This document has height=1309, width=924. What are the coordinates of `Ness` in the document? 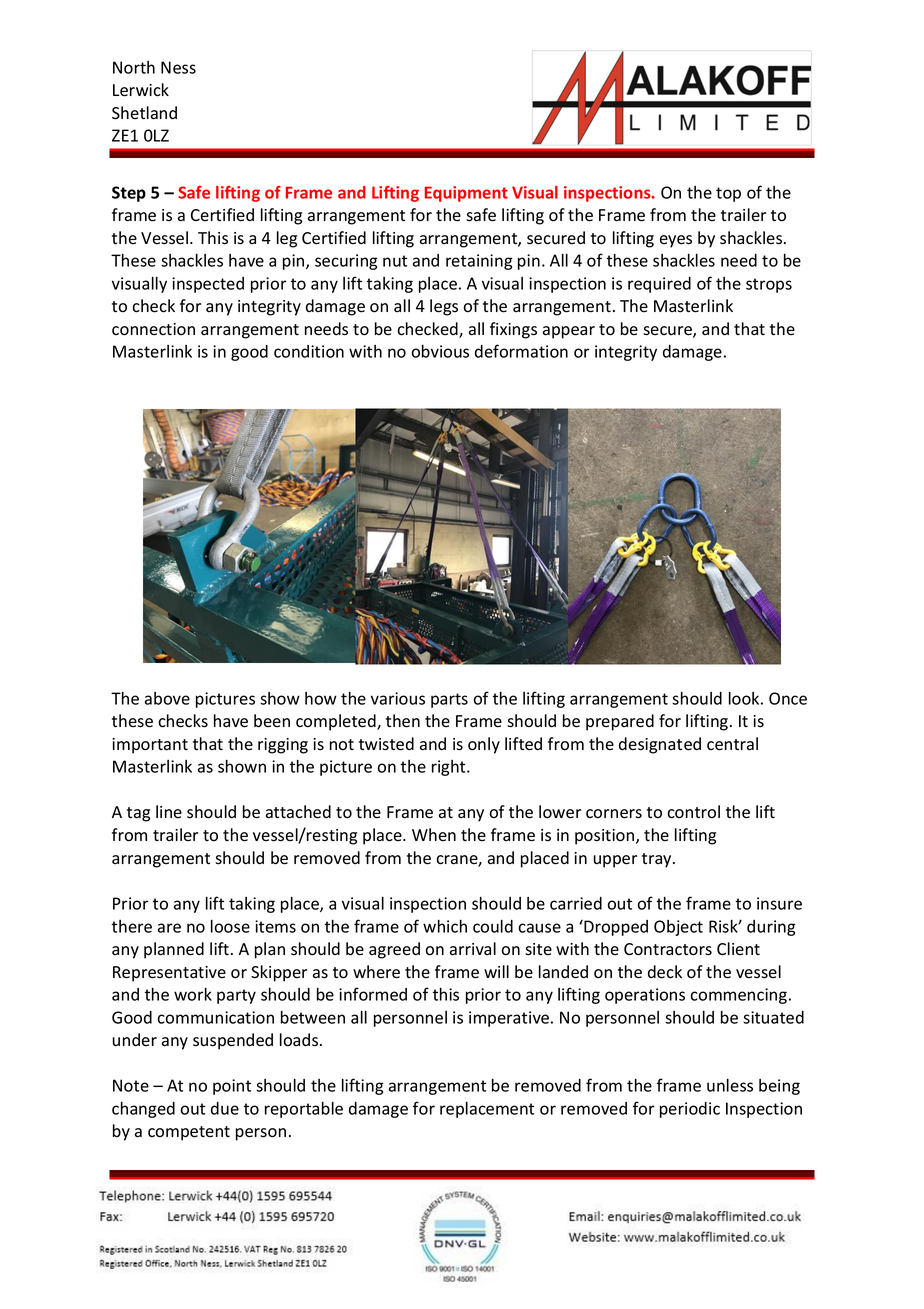 It's located at (178, 67).
